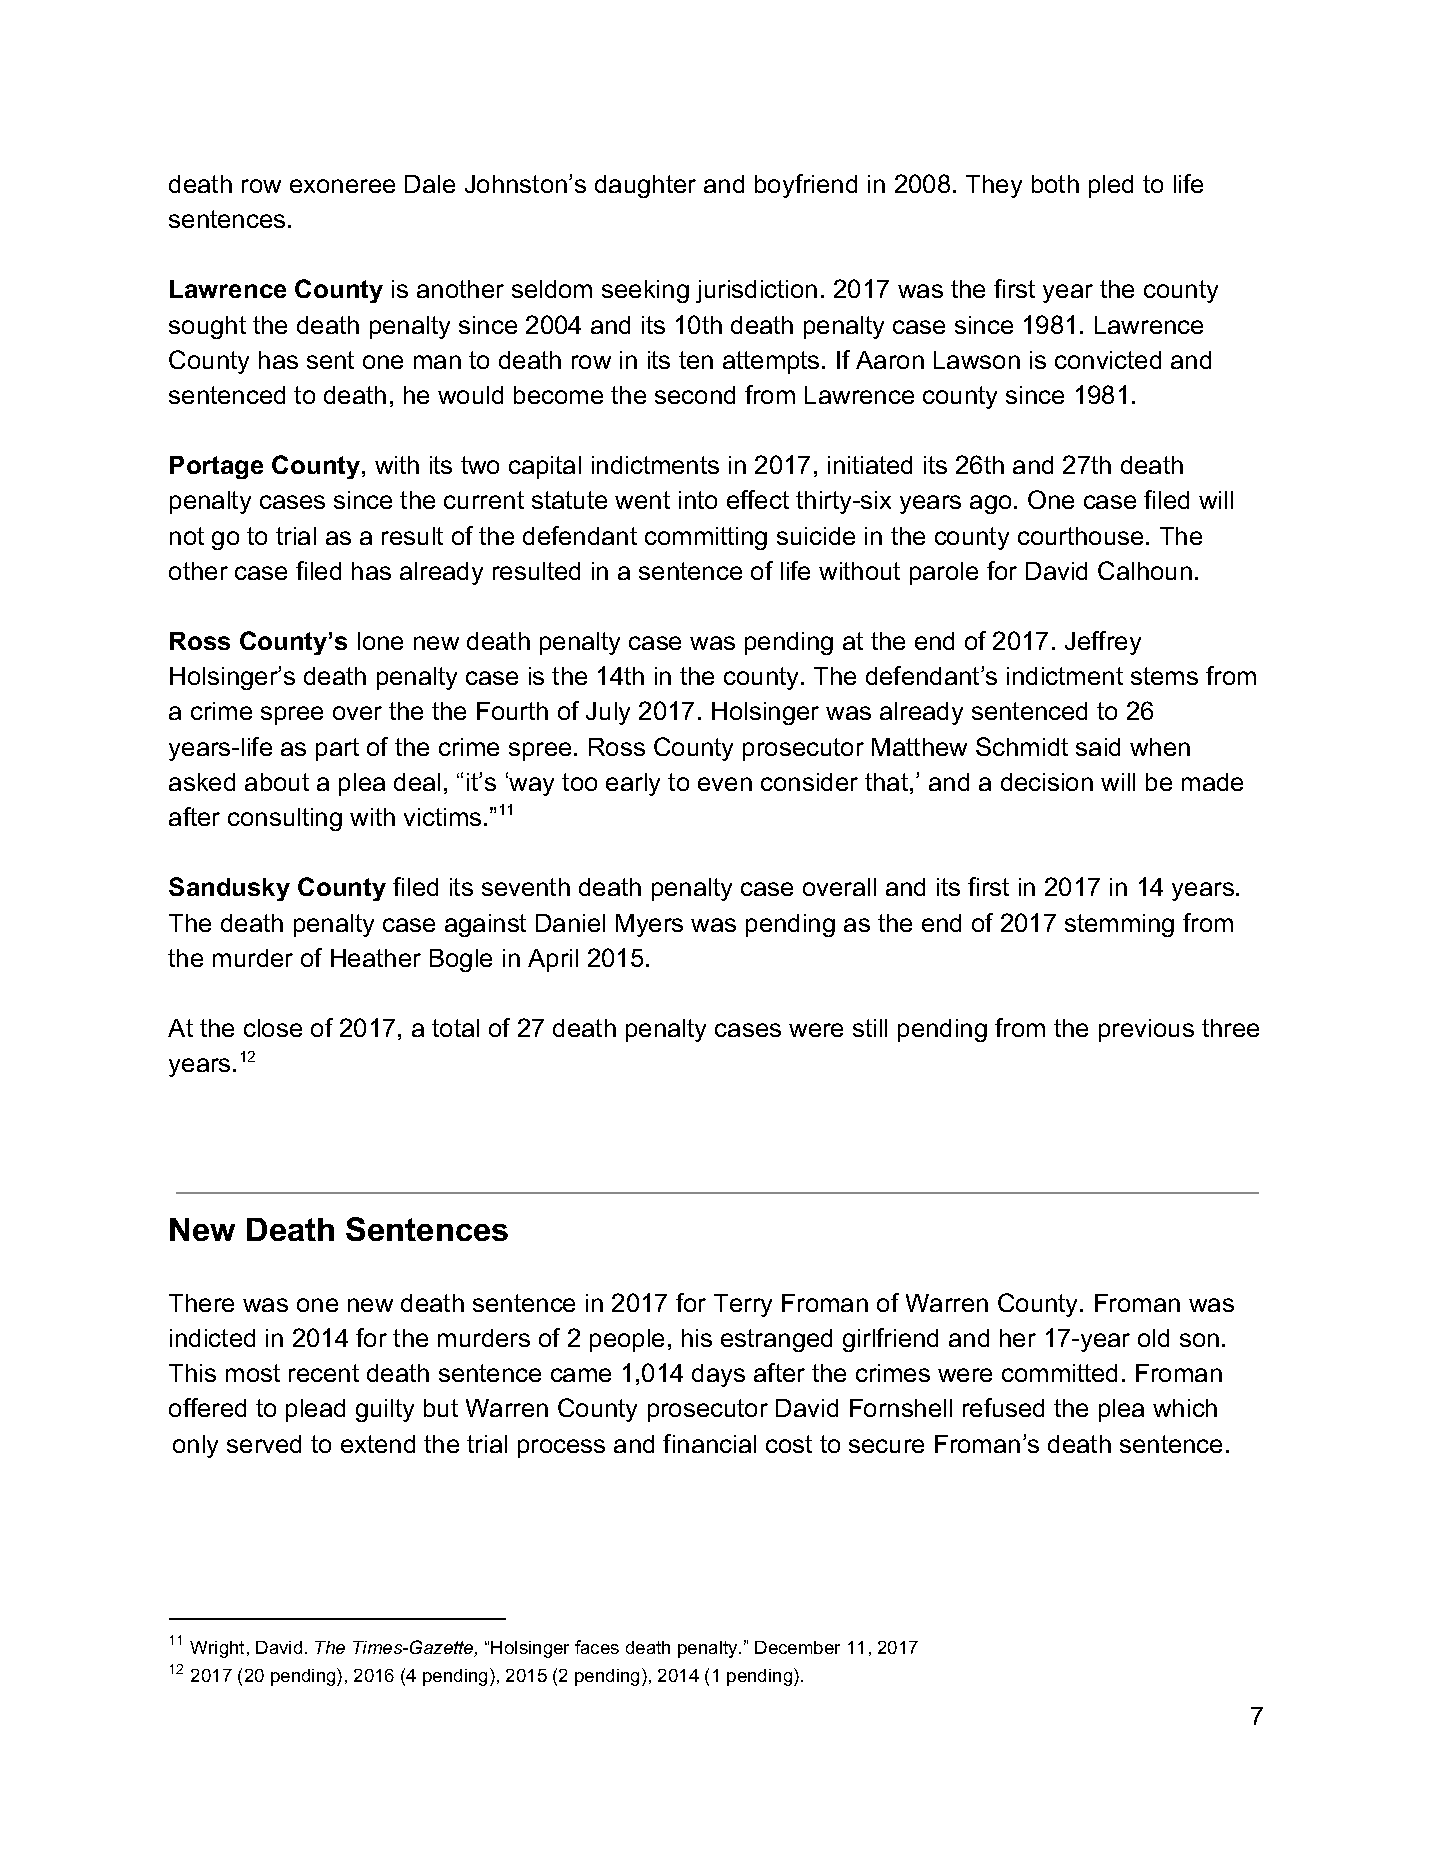 The image size is (1435, 1857). I want to click on stemming, so click(1119, 925).
